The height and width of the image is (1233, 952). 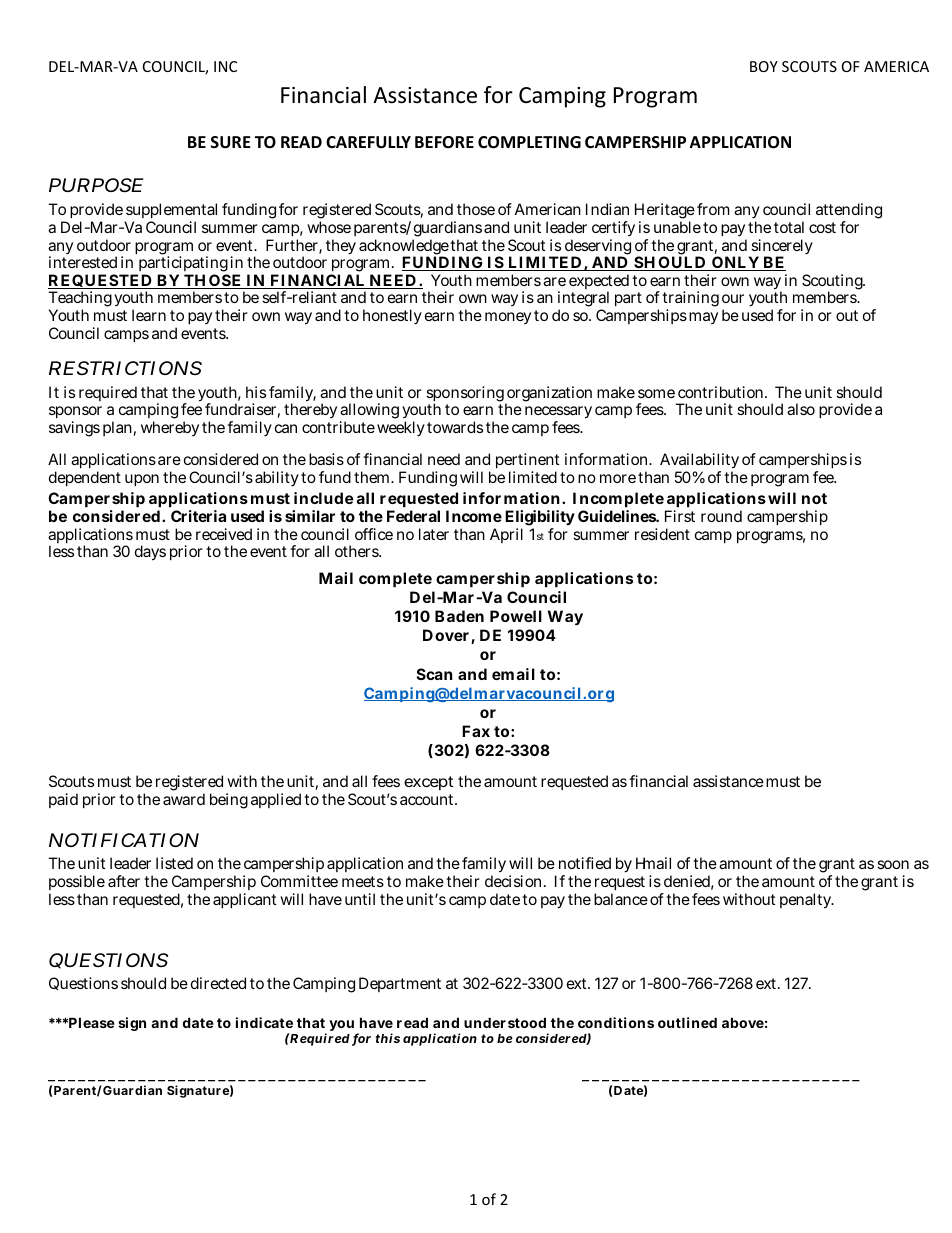 I want to click on April, so click(x=506, y=535).
